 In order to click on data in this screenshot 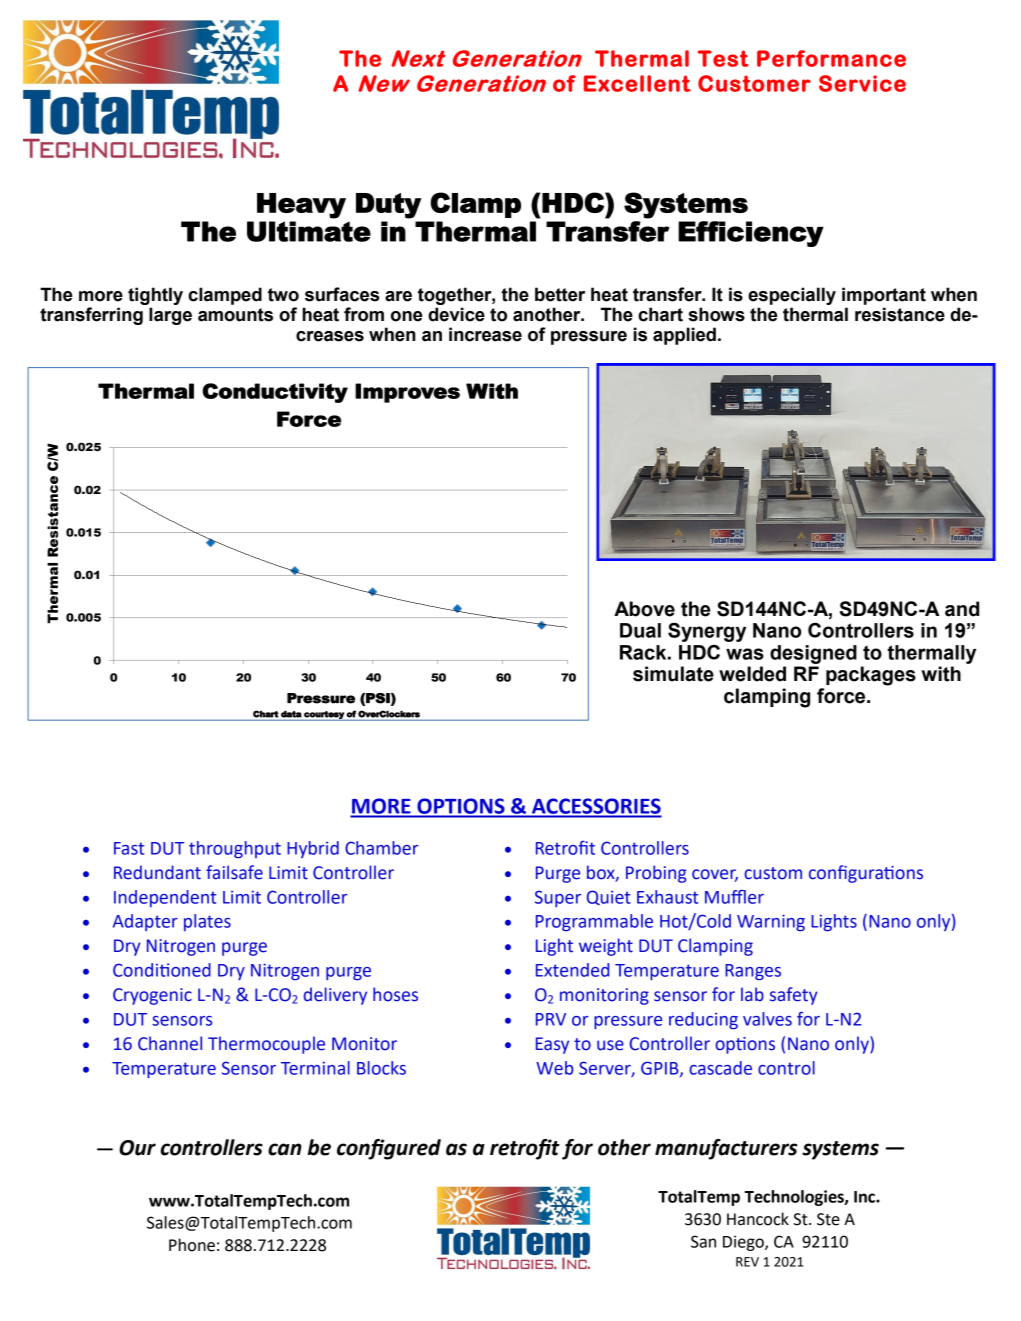, I will do `click(291, 714)`.
